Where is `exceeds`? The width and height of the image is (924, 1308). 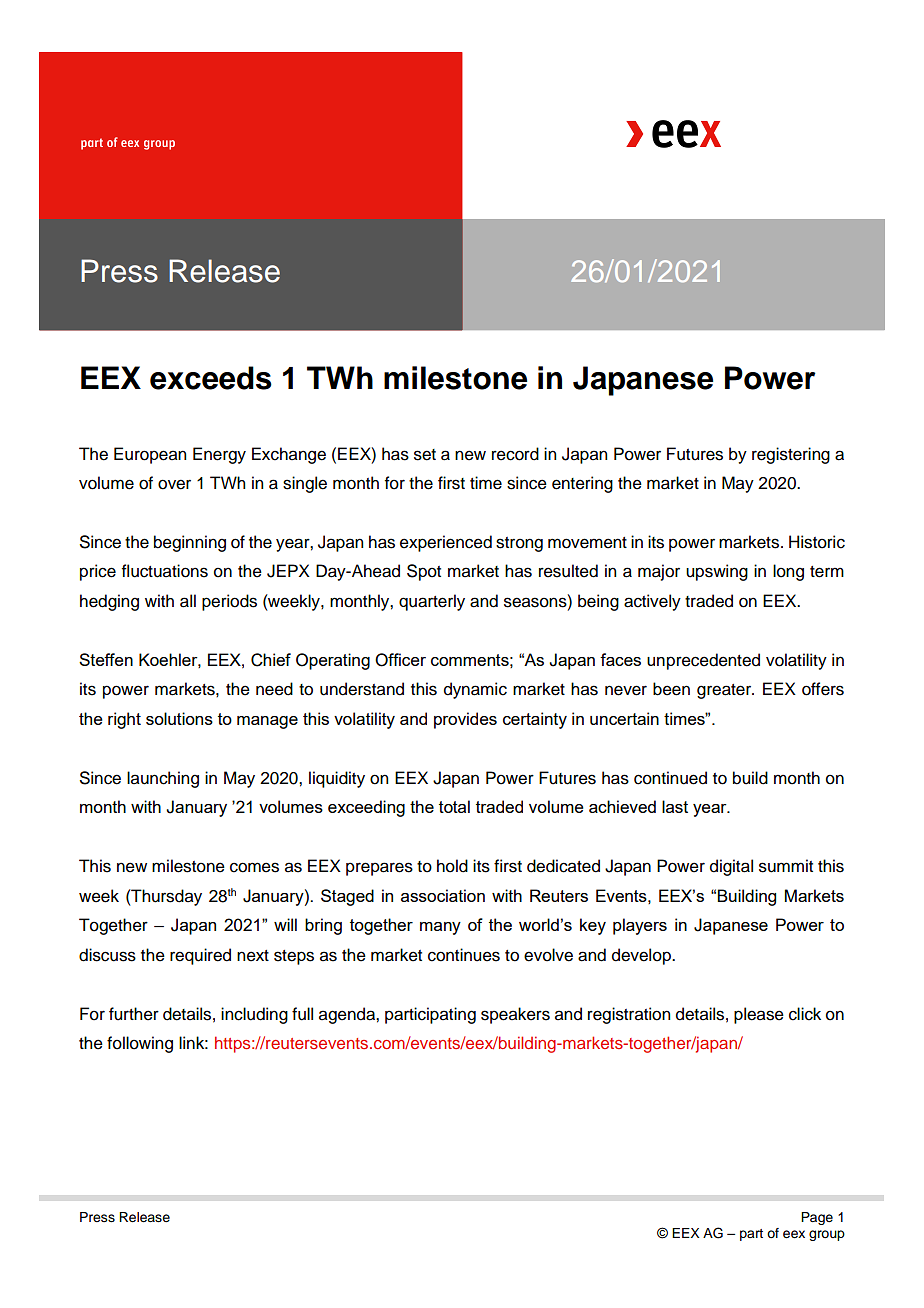 exceeds is located at coordinates (211, 378).
